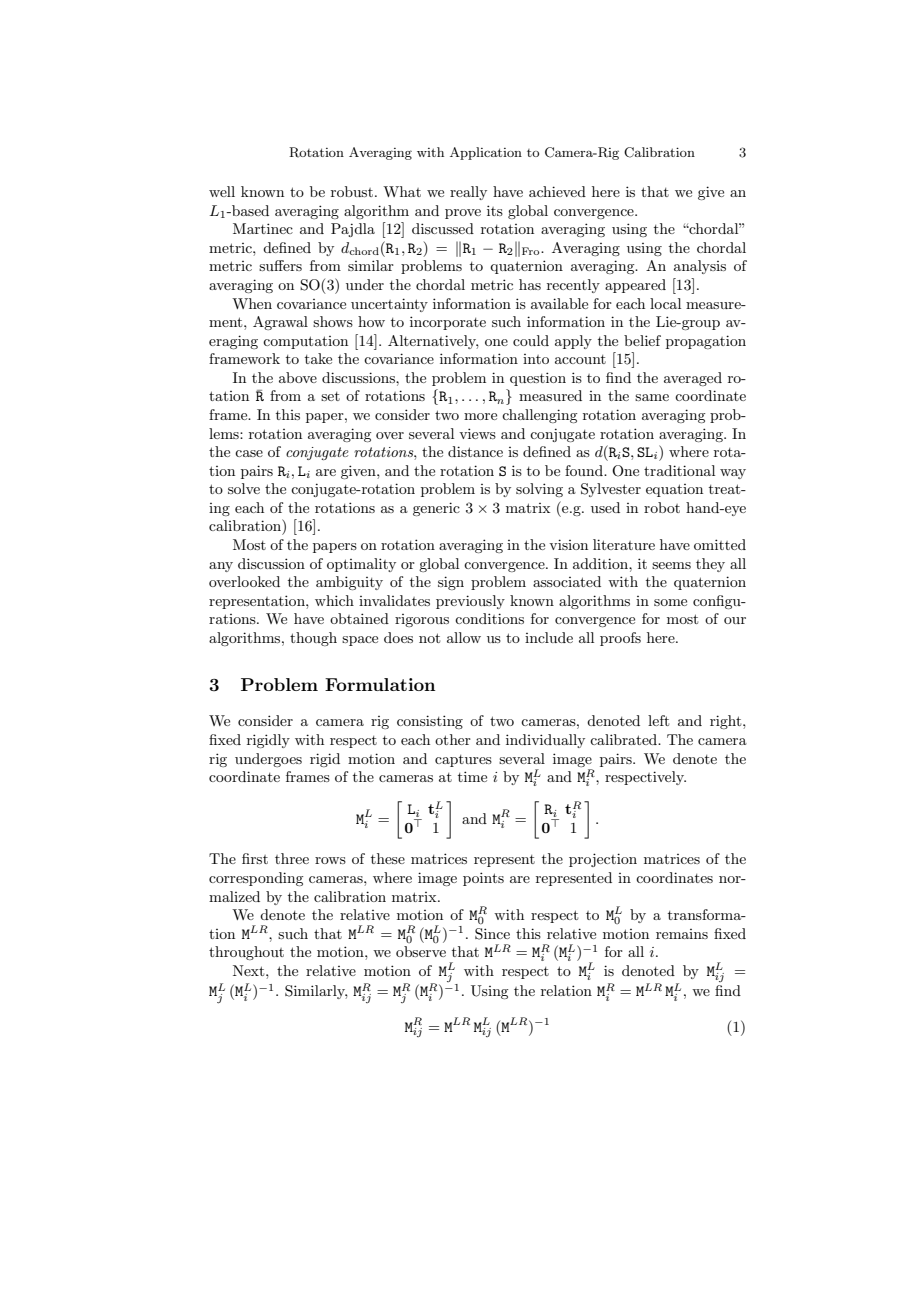 The image size is (924, 1308). I want to click on consisting, so click(430, 722).
